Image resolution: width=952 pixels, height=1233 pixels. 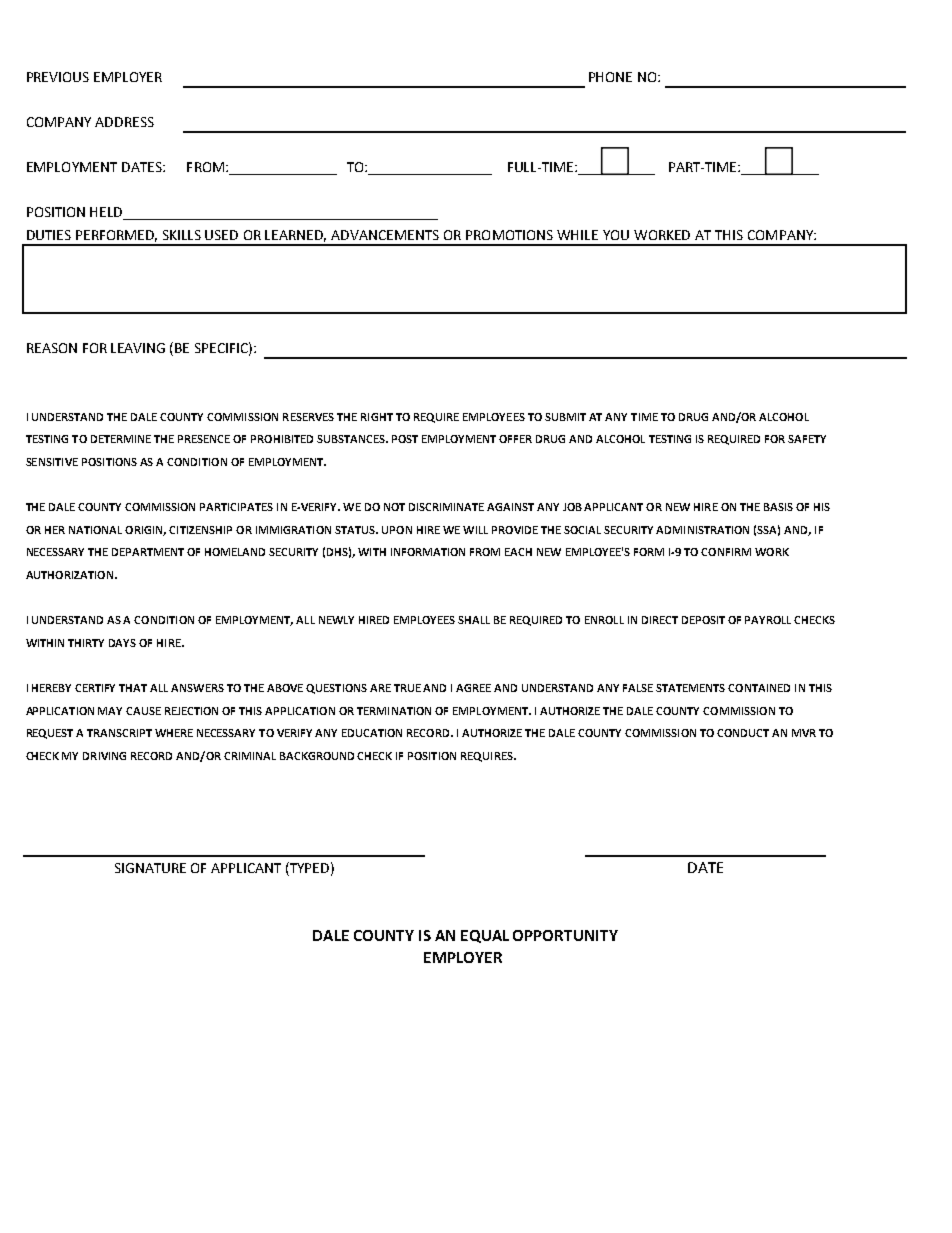 What do you see at coordinates (124, 122) in the page?
I see `ADDRESS` at bounding box center [124, 122].
